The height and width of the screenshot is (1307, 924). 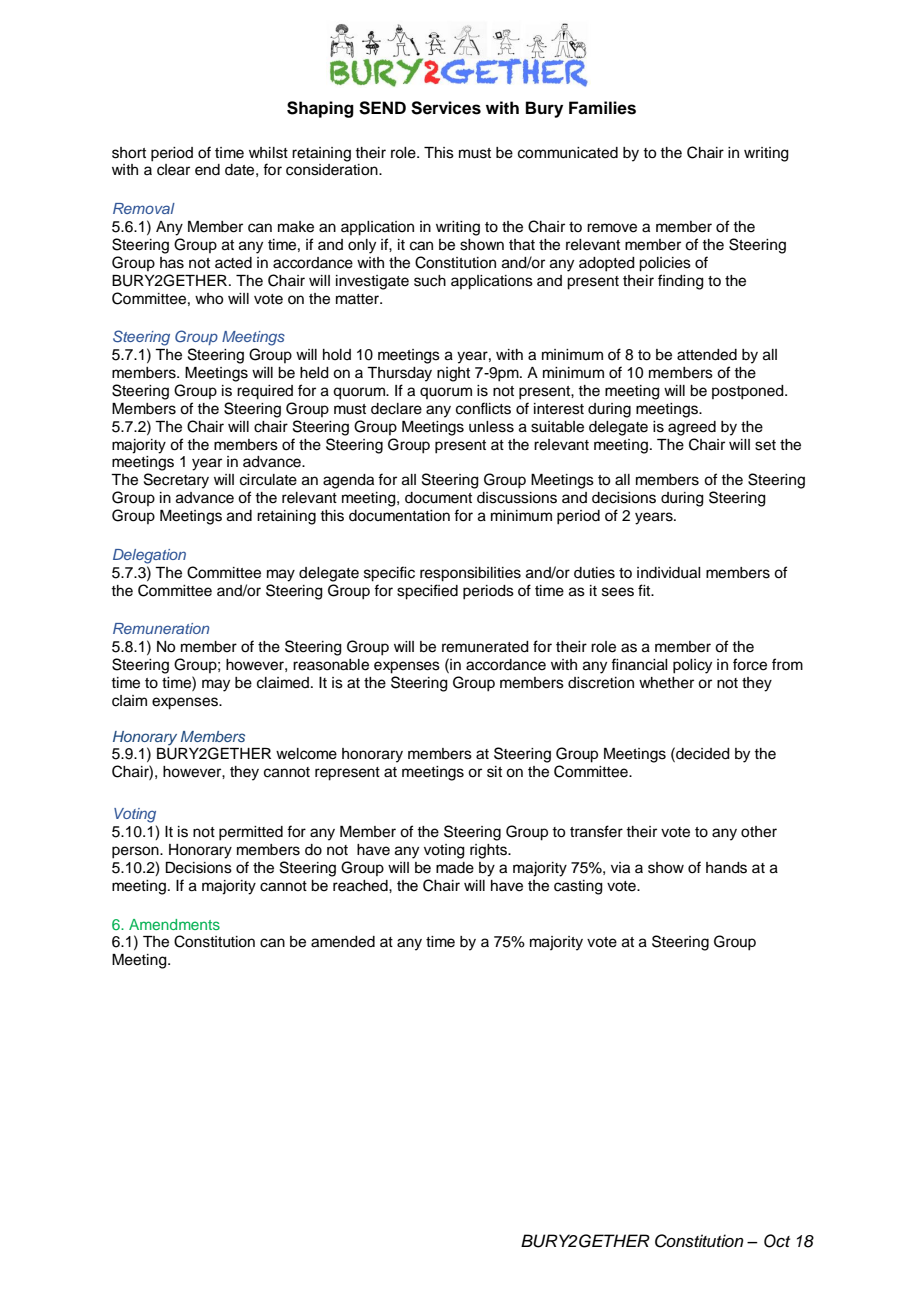 What do you see at coordinates (209, 299) in the screenshot?
I see `who` at bounding box center [209, 299].
